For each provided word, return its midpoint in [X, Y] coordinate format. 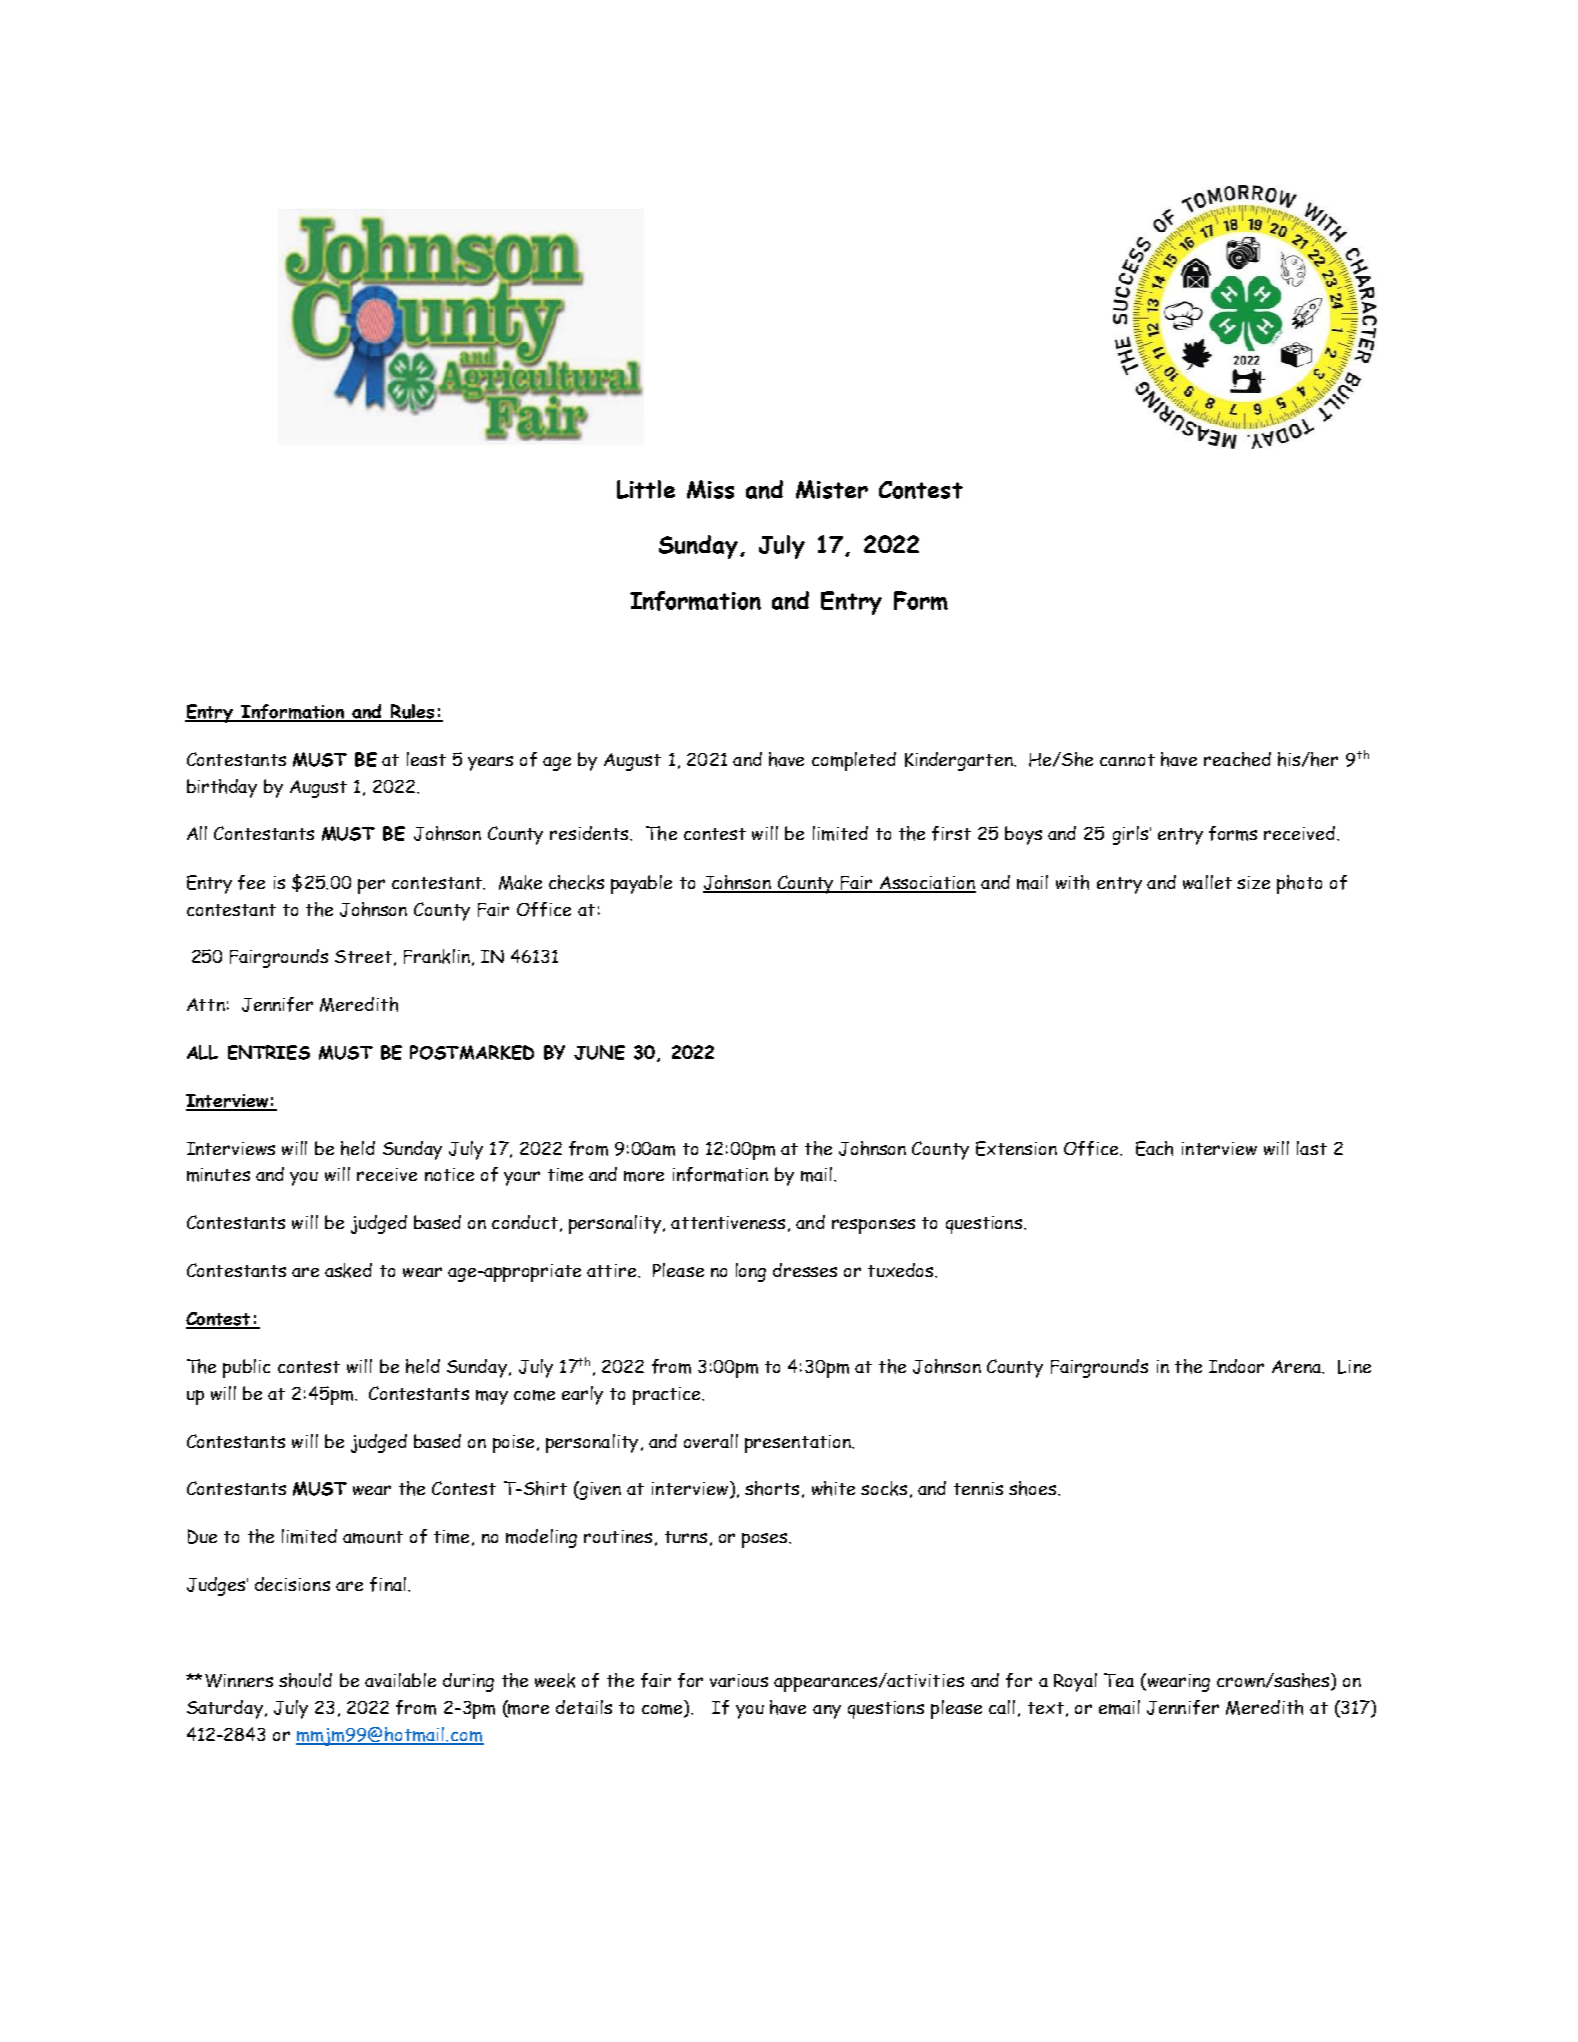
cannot [1127, 760]
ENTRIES [269, 1052]
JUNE [599, 1052]
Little [646, 489]
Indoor [1236, 1366]
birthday [222, 788]
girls [1130, 835]
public [246, 1368]
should [305, 1680]
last [1312, 1148]
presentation [799, 1444]
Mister [832, 489]
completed [854, 761]
